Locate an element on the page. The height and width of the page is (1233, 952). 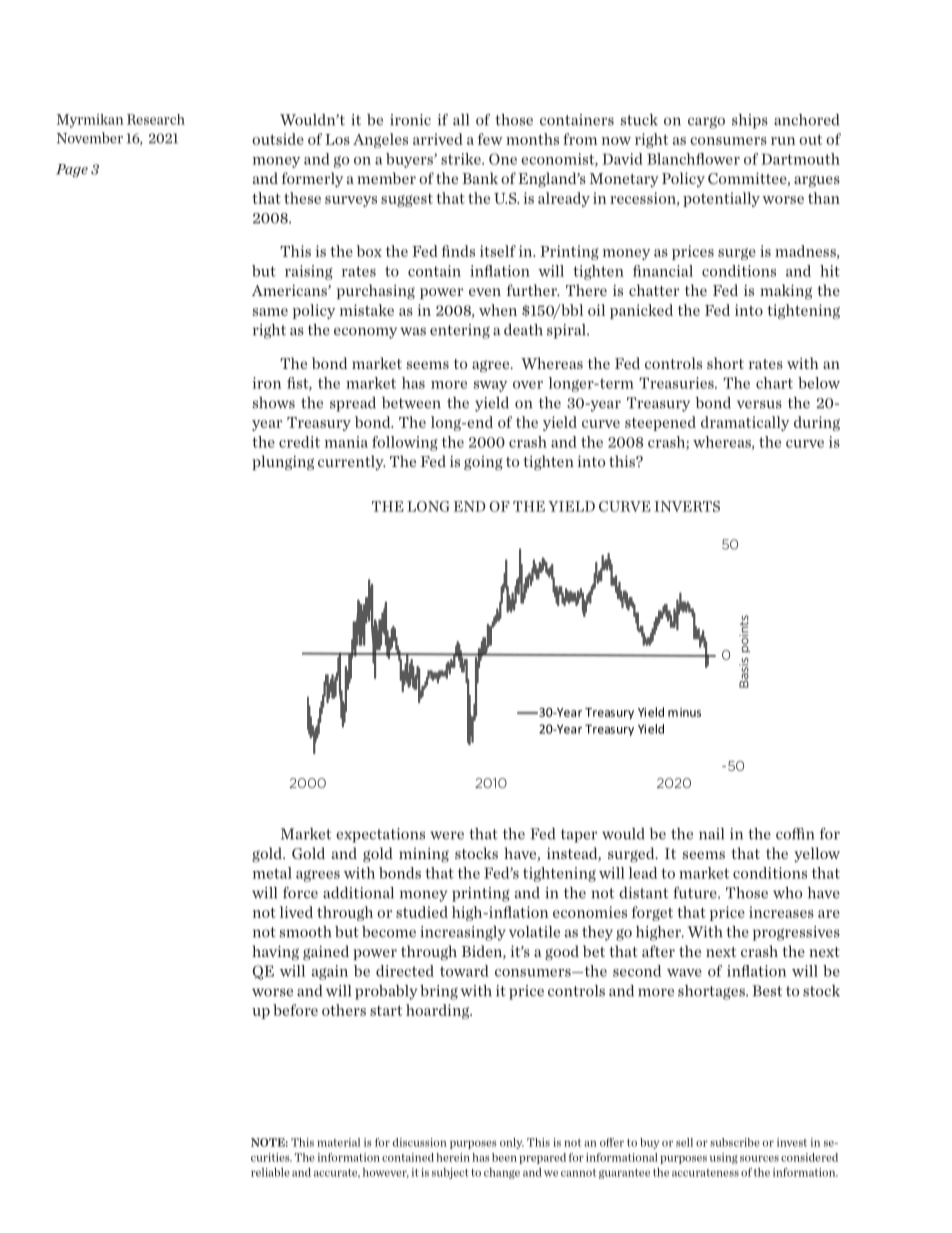
subscribe is located at coordinates (735, 1142).
